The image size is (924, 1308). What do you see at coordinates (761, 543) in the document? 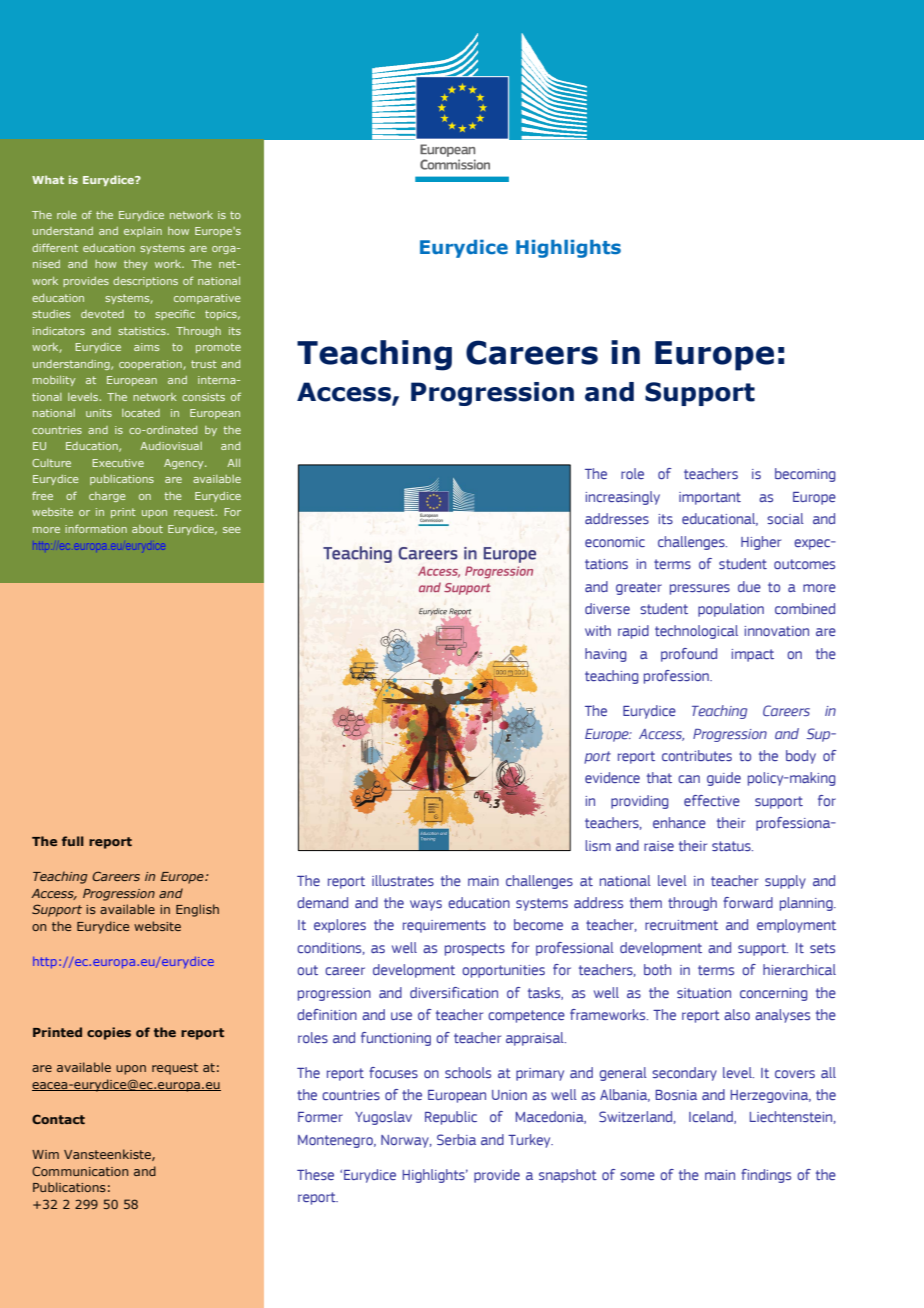
I see `Higher` at bounding box center [761, 543].
